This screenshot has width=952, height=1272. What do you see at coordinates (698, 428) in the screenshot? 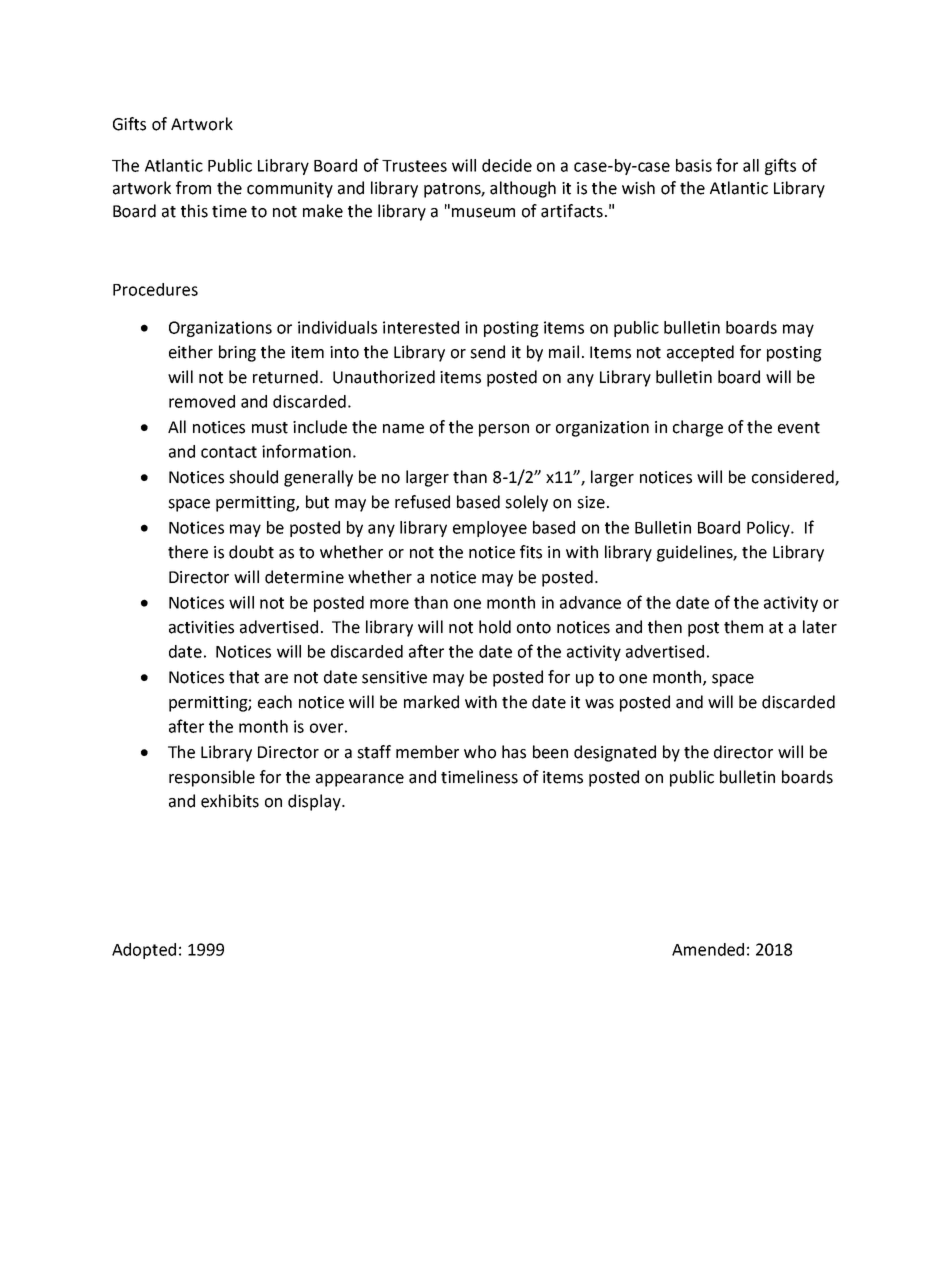
I see `charge` at bounding box center [698, 428].
